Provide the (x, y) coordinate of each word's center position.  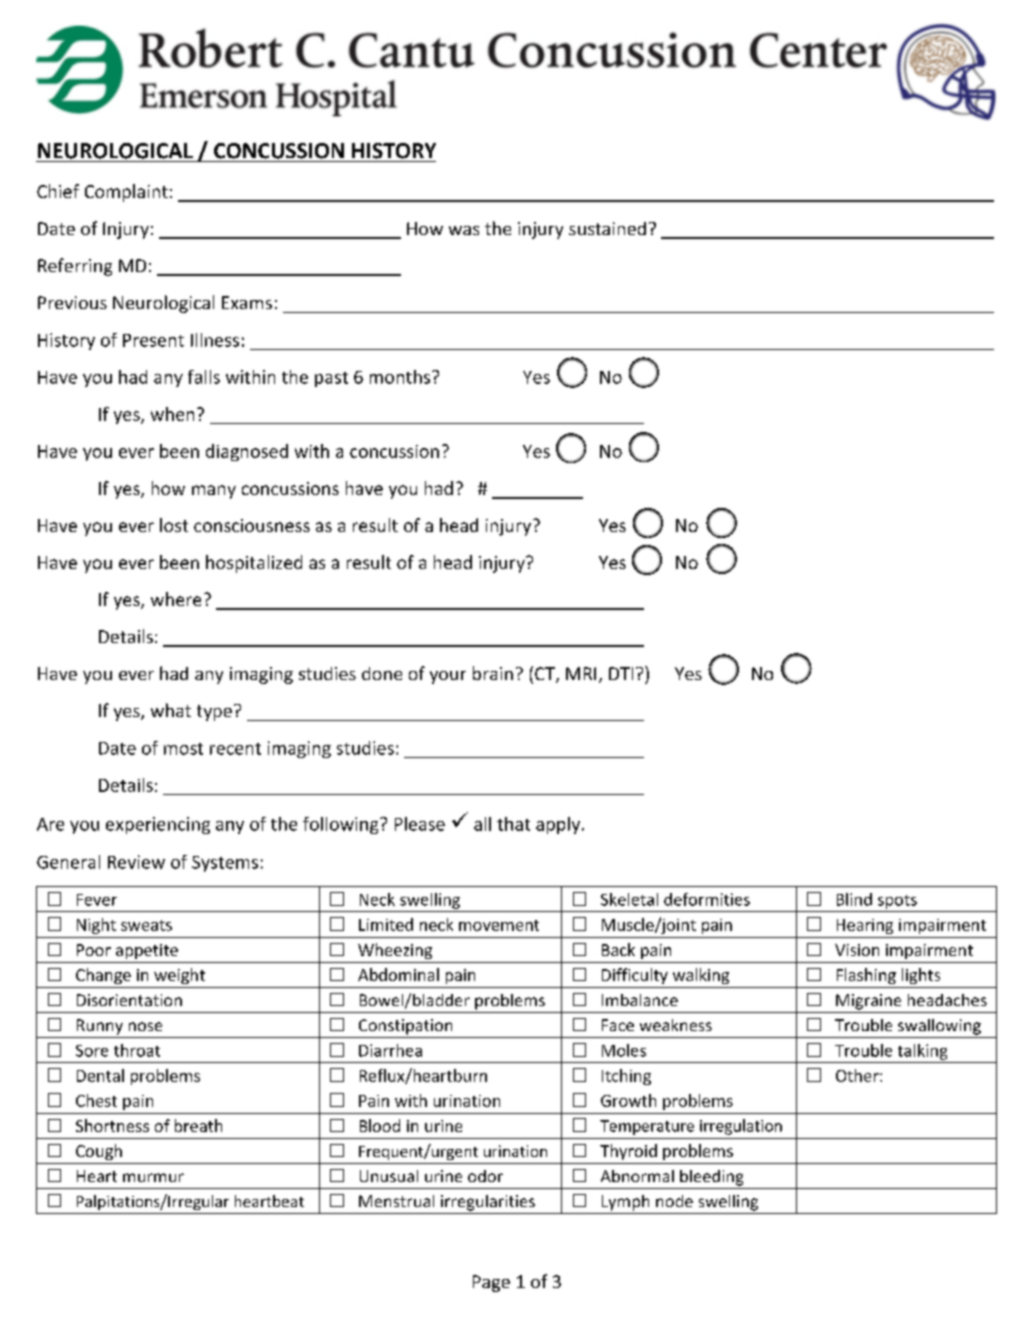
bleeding (711, 1178)
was (464, 230)
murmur (153, 1177)
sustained (607, 228)
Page (491, 1283)
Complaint (126, 193)
